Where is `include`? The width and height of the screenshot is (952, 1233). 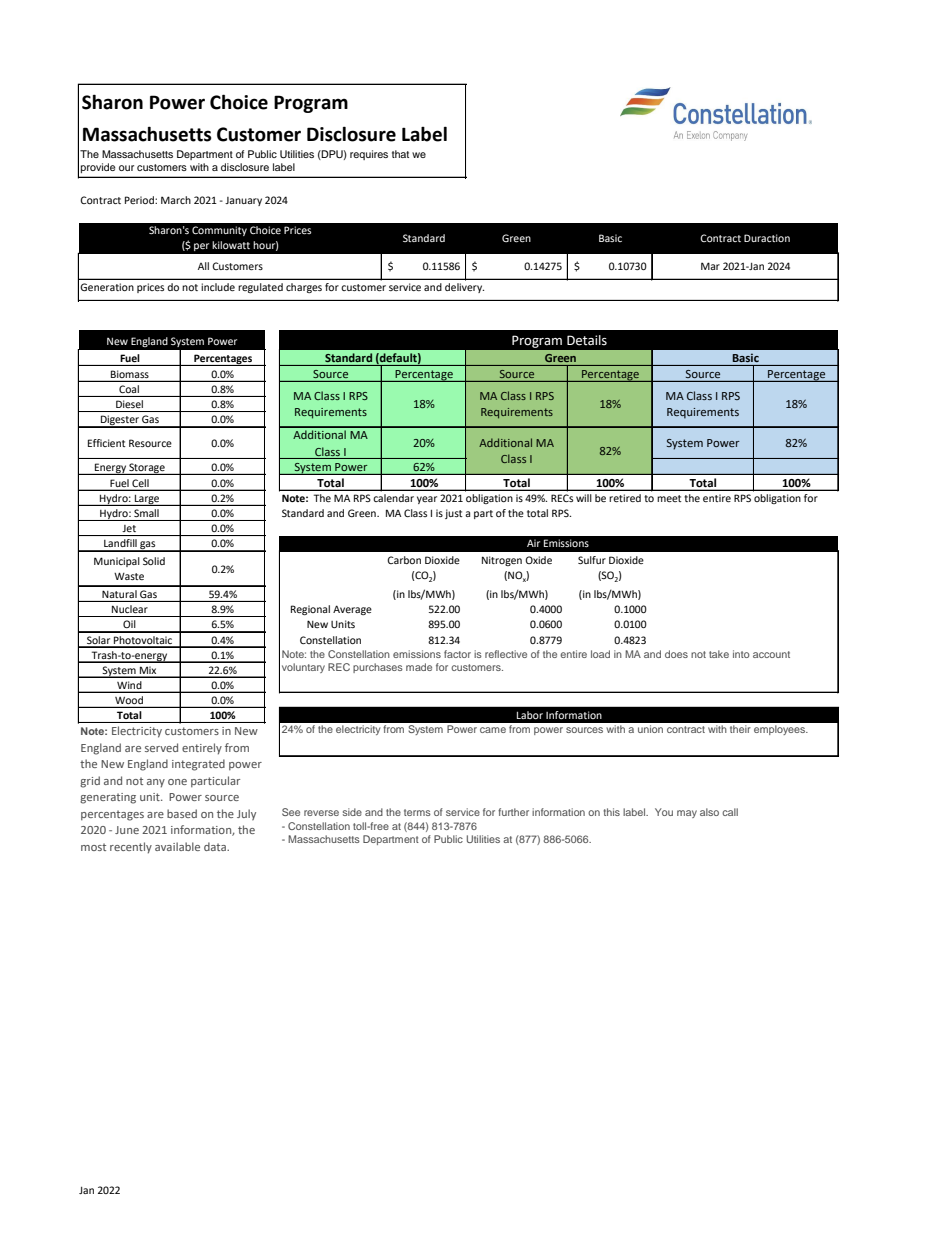
include is located at coordinates (218, 287).
